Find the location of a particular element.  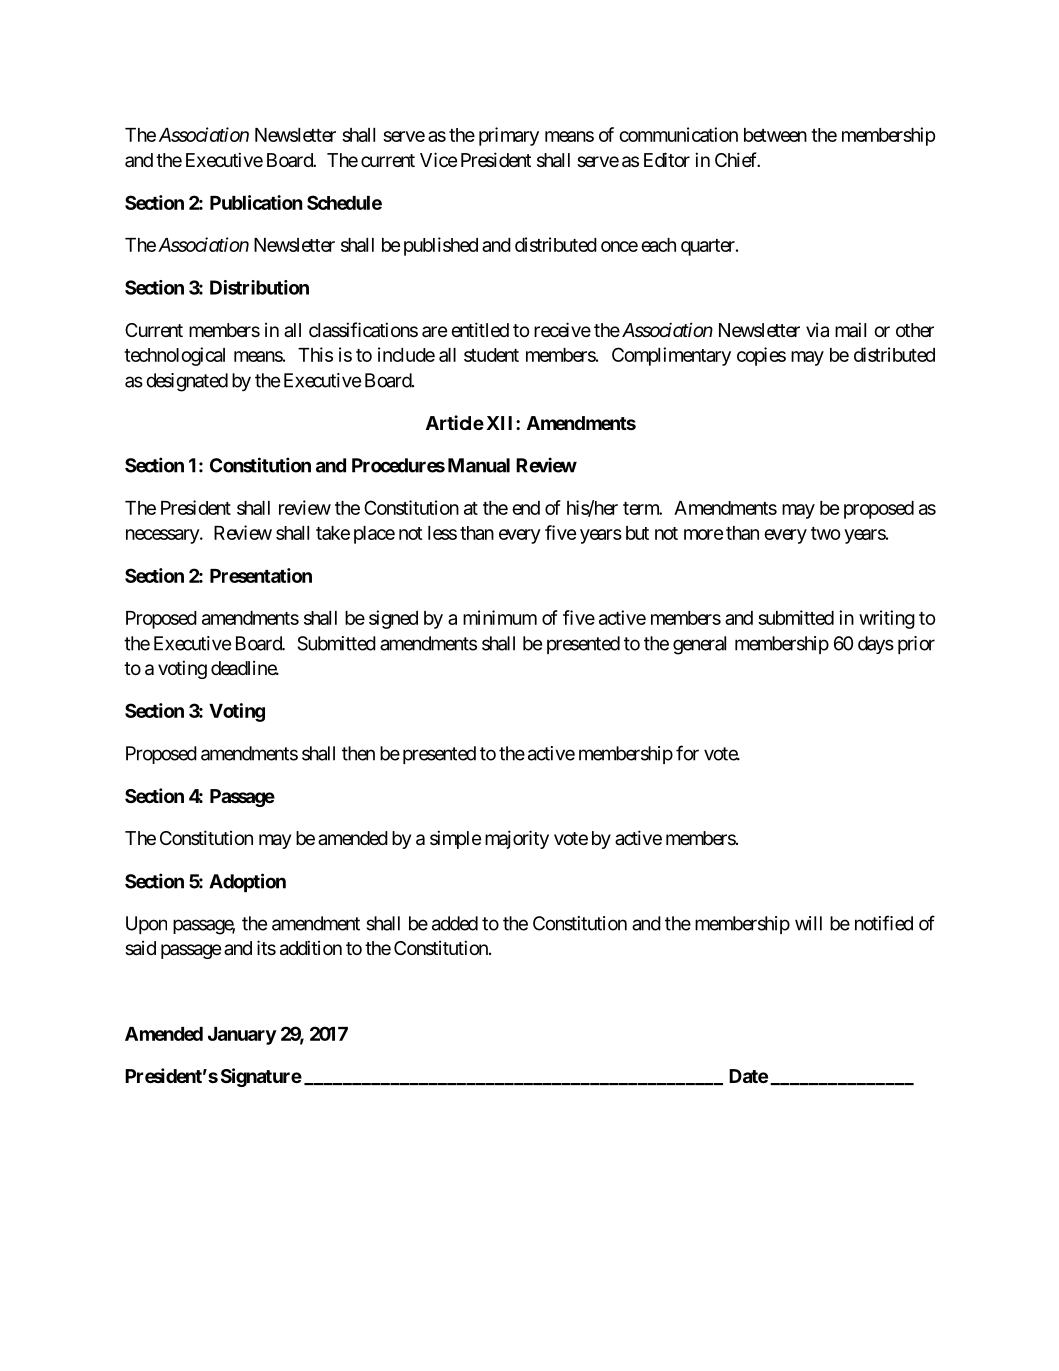

for is located at coordinates (687, 753).
